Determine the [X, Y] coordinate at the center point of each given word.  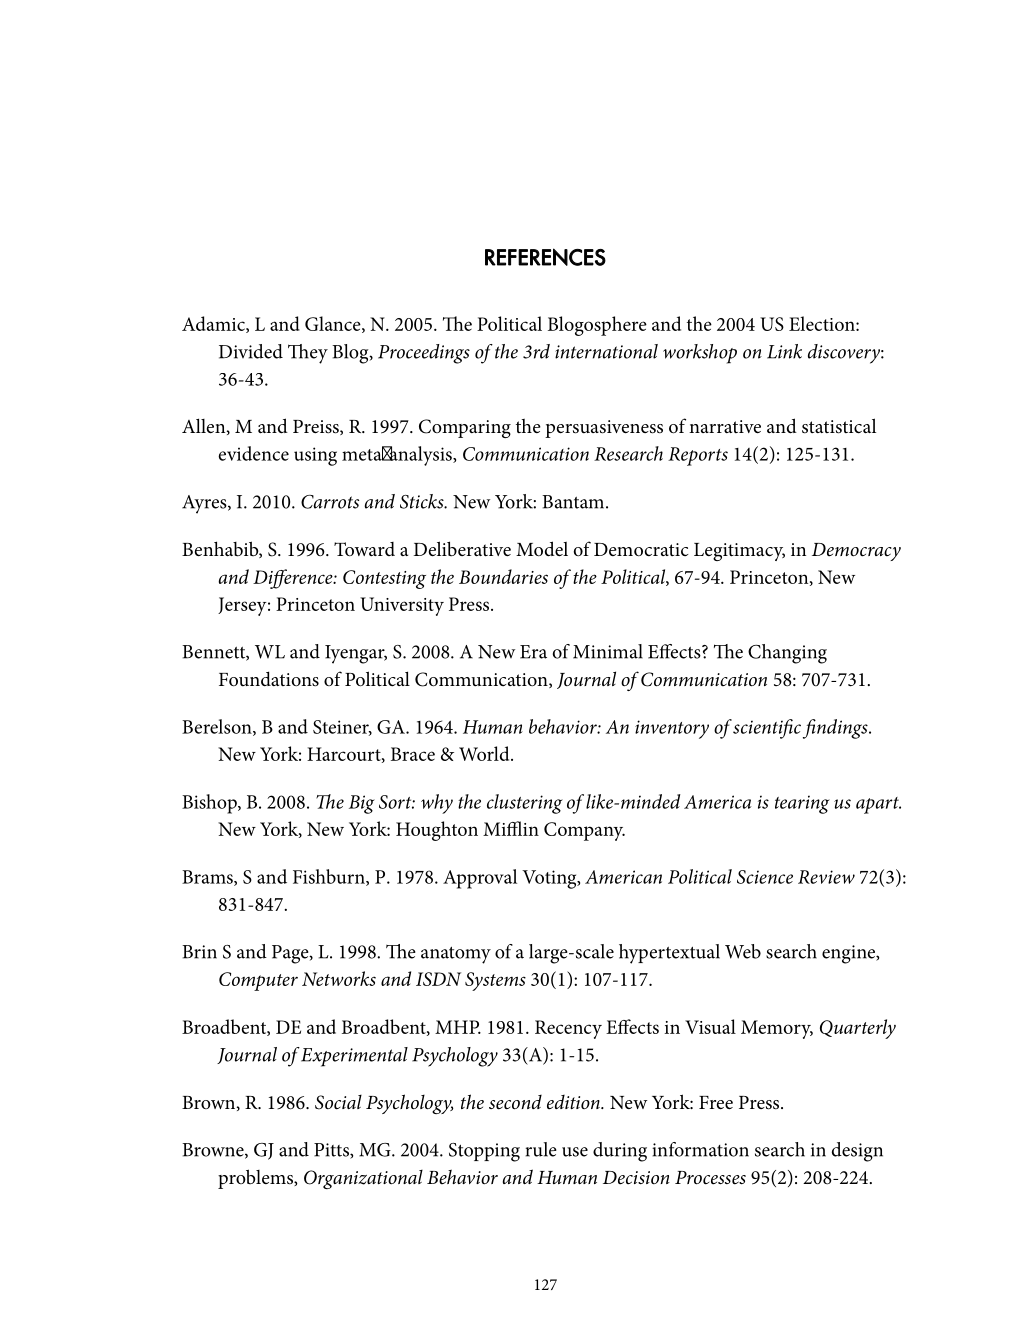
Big [362, 804]
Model [542, 549]
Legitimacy [739, 552]
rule [541, 1149]
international [606, 351]
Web [743, 951]
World [485, 753]
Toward [364, 549]
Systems [495, 981]
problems [256, 1179]
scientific [767, 729]
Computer [258, 981]
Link [784, 351]
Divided [251, 351]
